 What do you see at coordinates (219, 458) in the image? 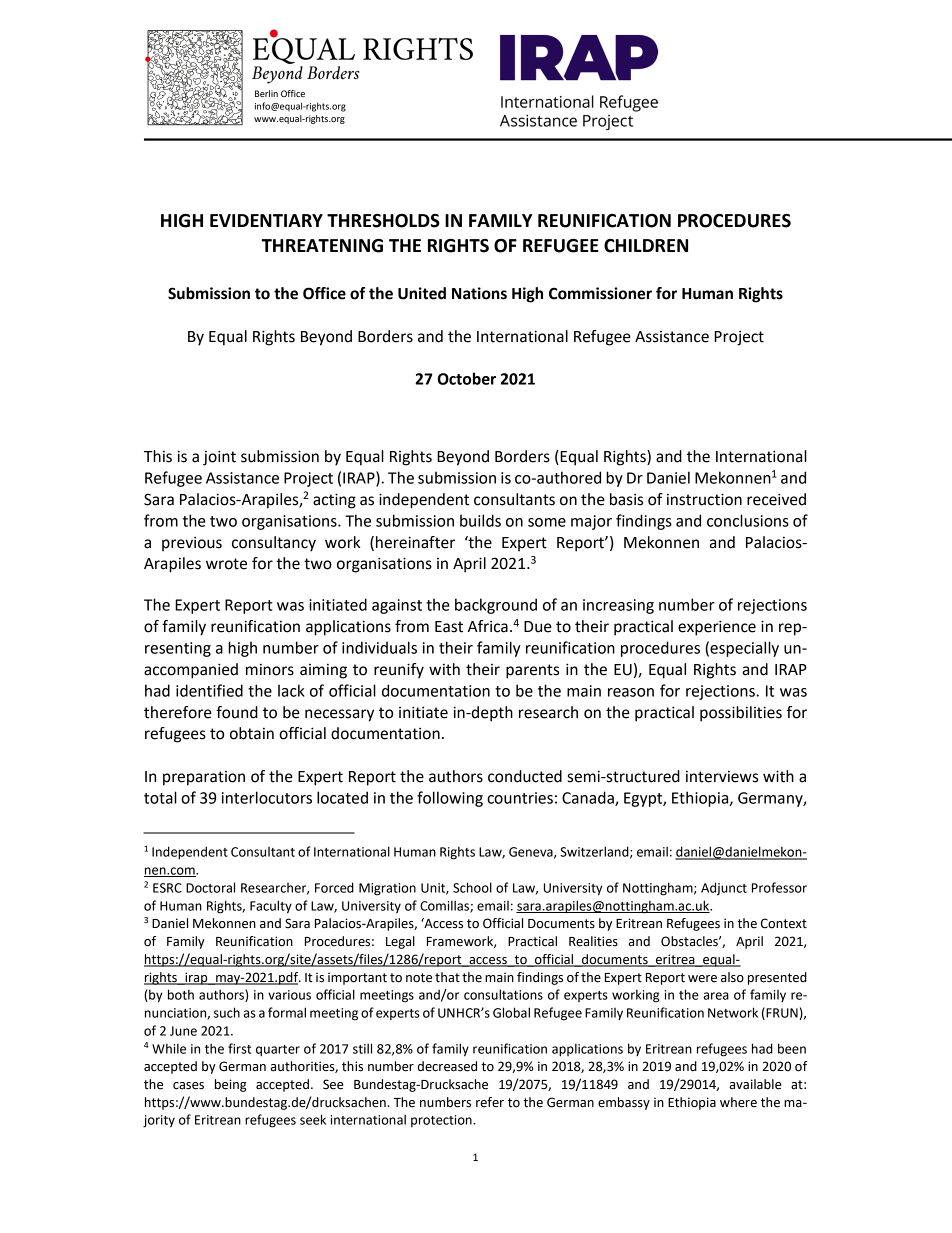
I see `joint` at bounding box center [219, 458].
